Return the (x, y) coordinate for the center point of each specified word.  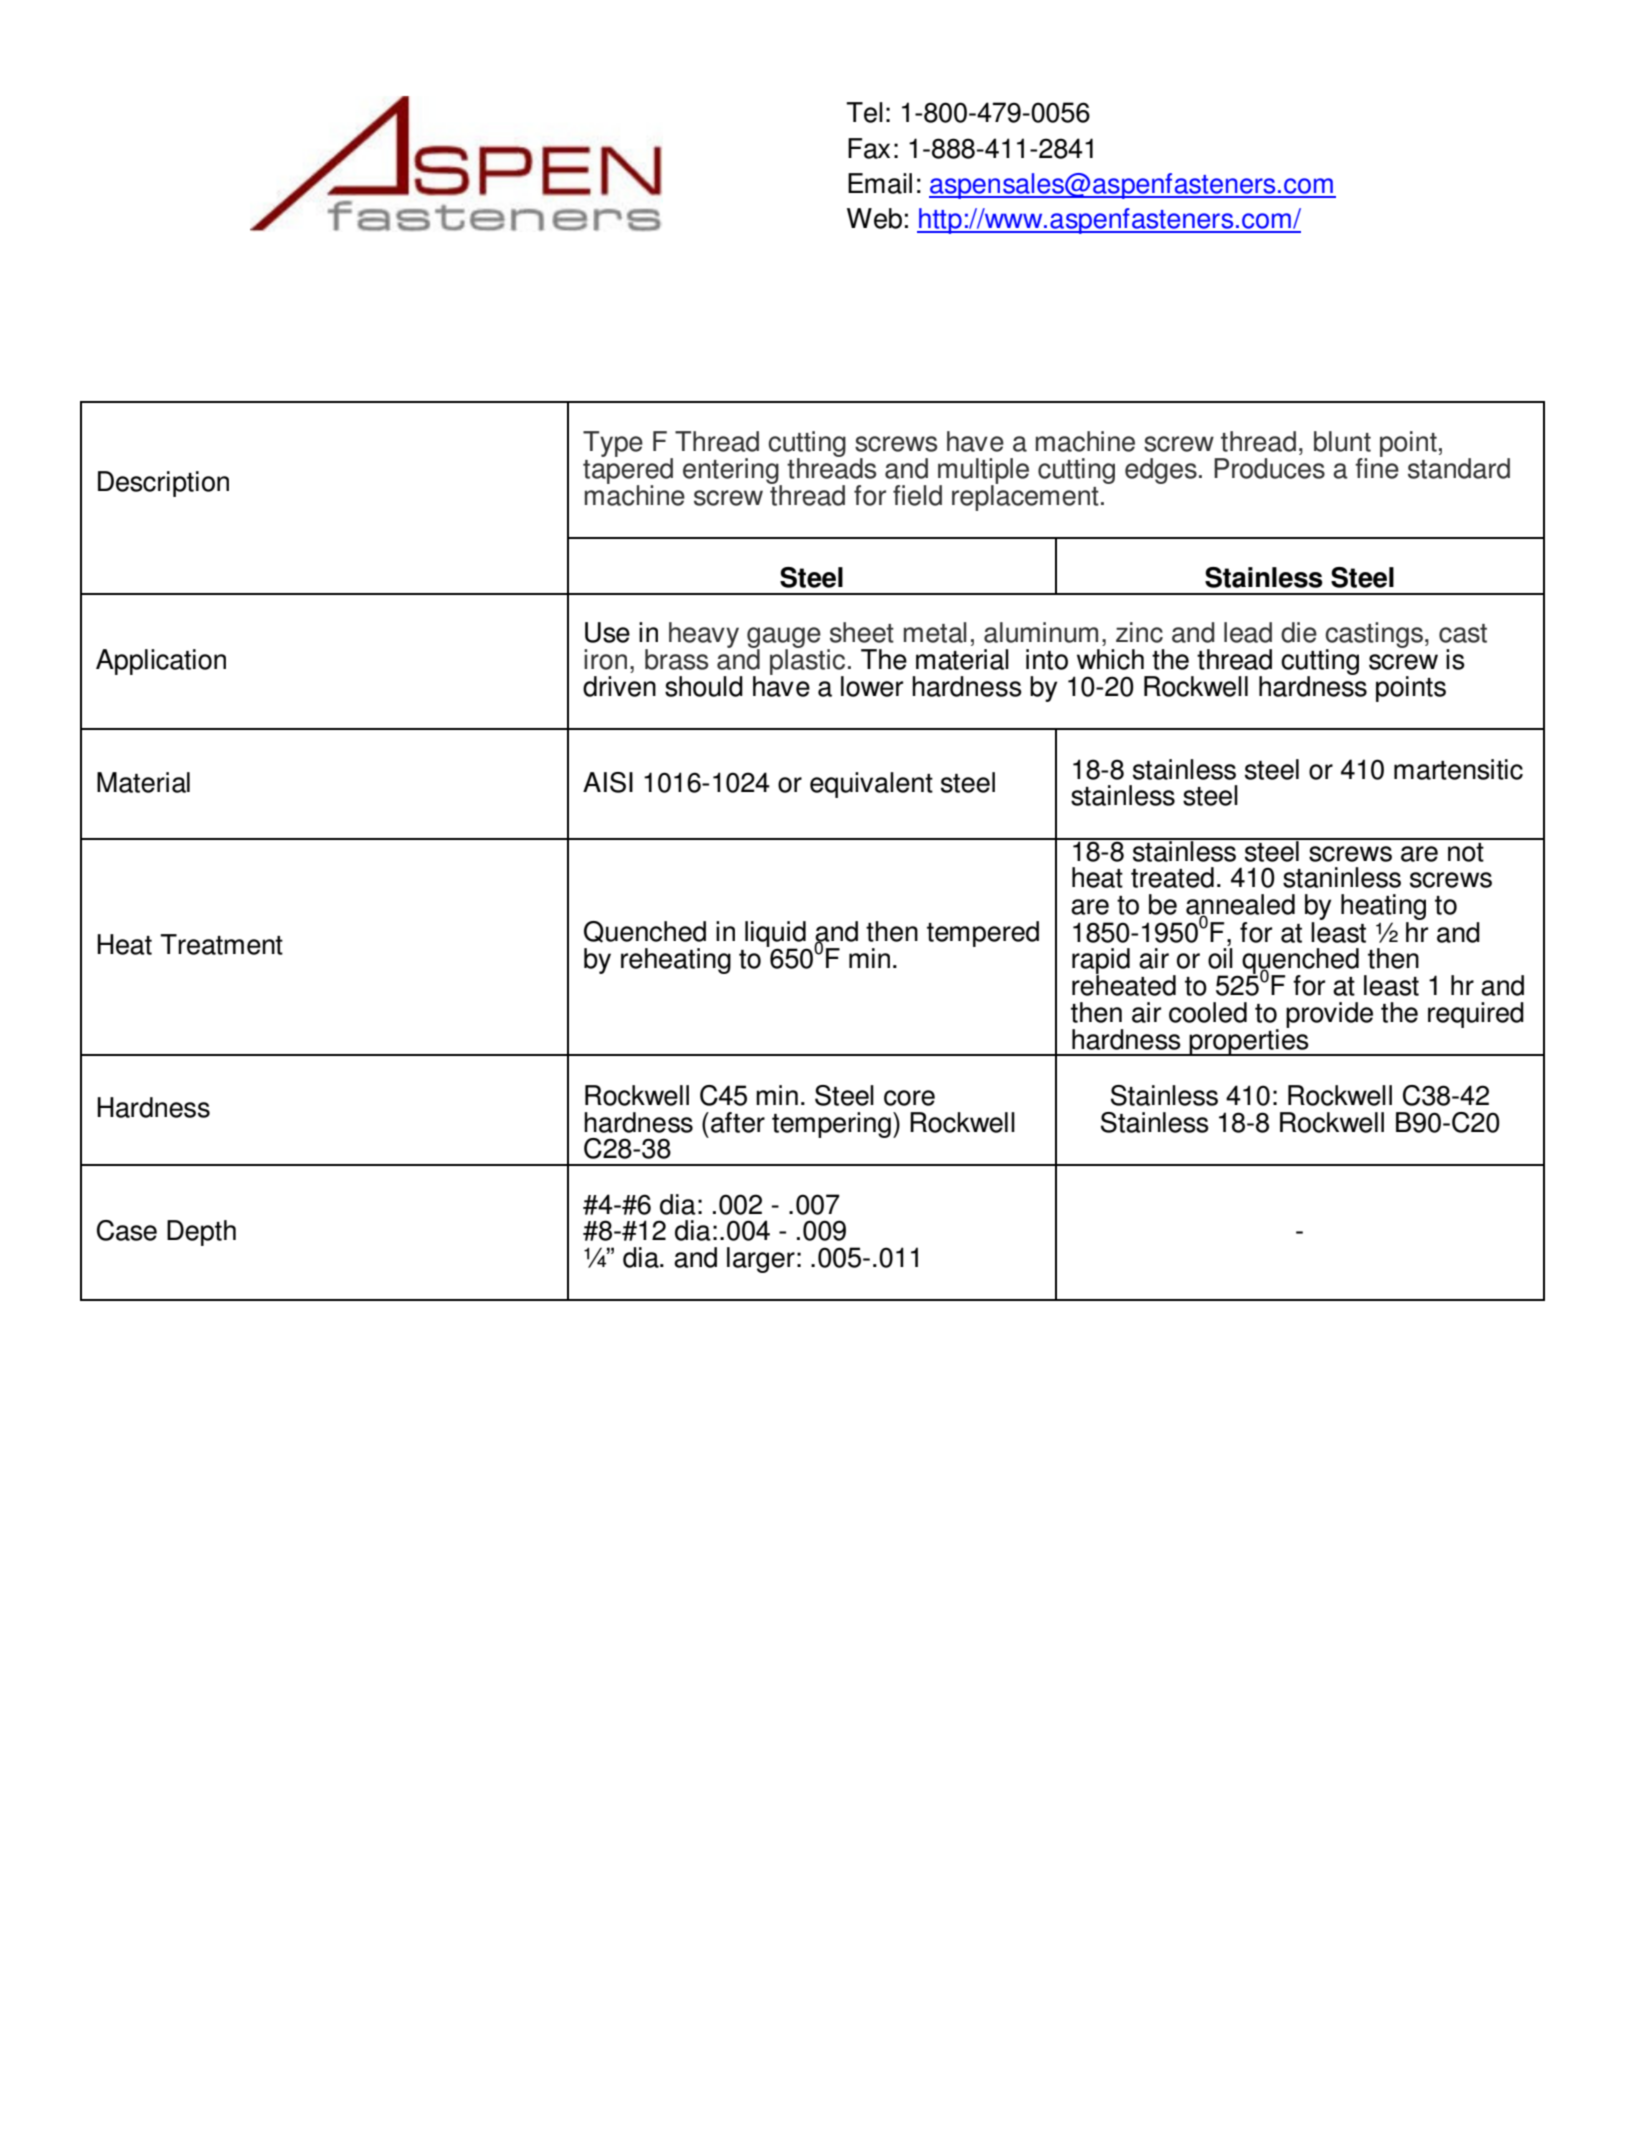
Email (880, 183)
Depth (201, 1233)
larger (761, 1260)
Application (161, 662)
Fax (869, 148)
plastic (807, 662)
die (1299, 632)
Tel (864, 112)
